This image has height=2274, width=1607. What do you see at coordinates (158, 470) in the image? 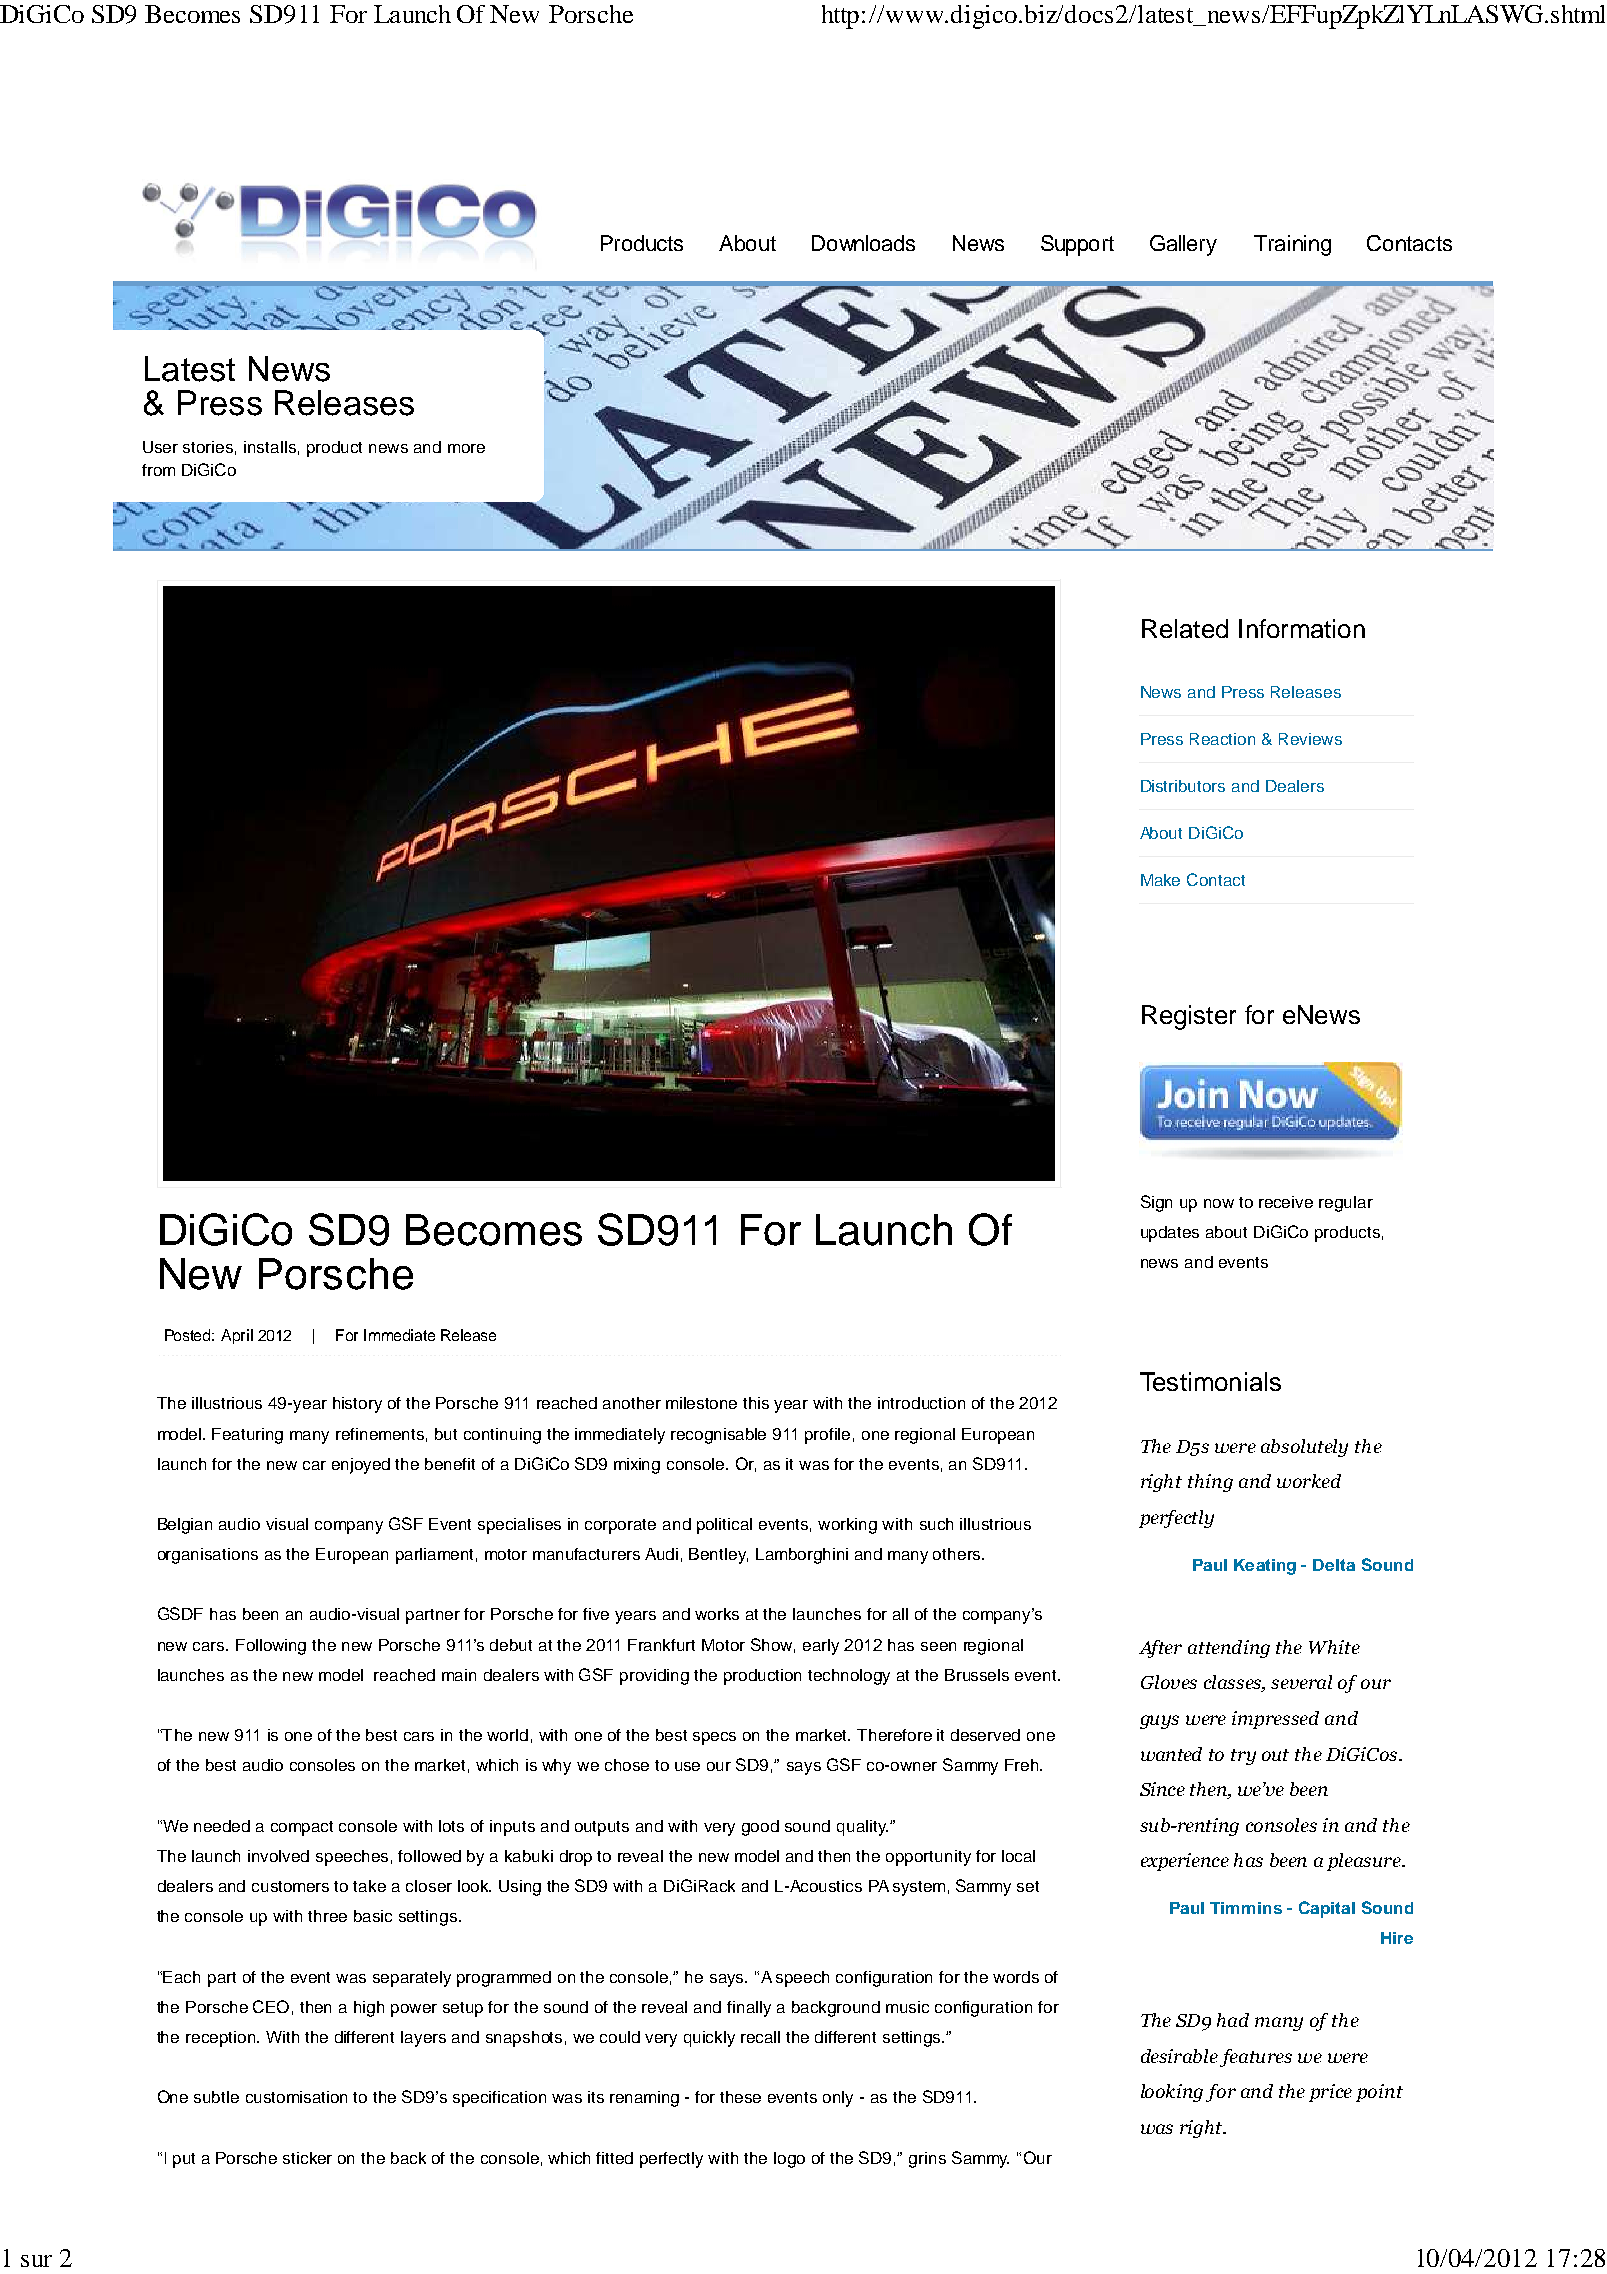
I see `from` at bounding box center [158, 470].
